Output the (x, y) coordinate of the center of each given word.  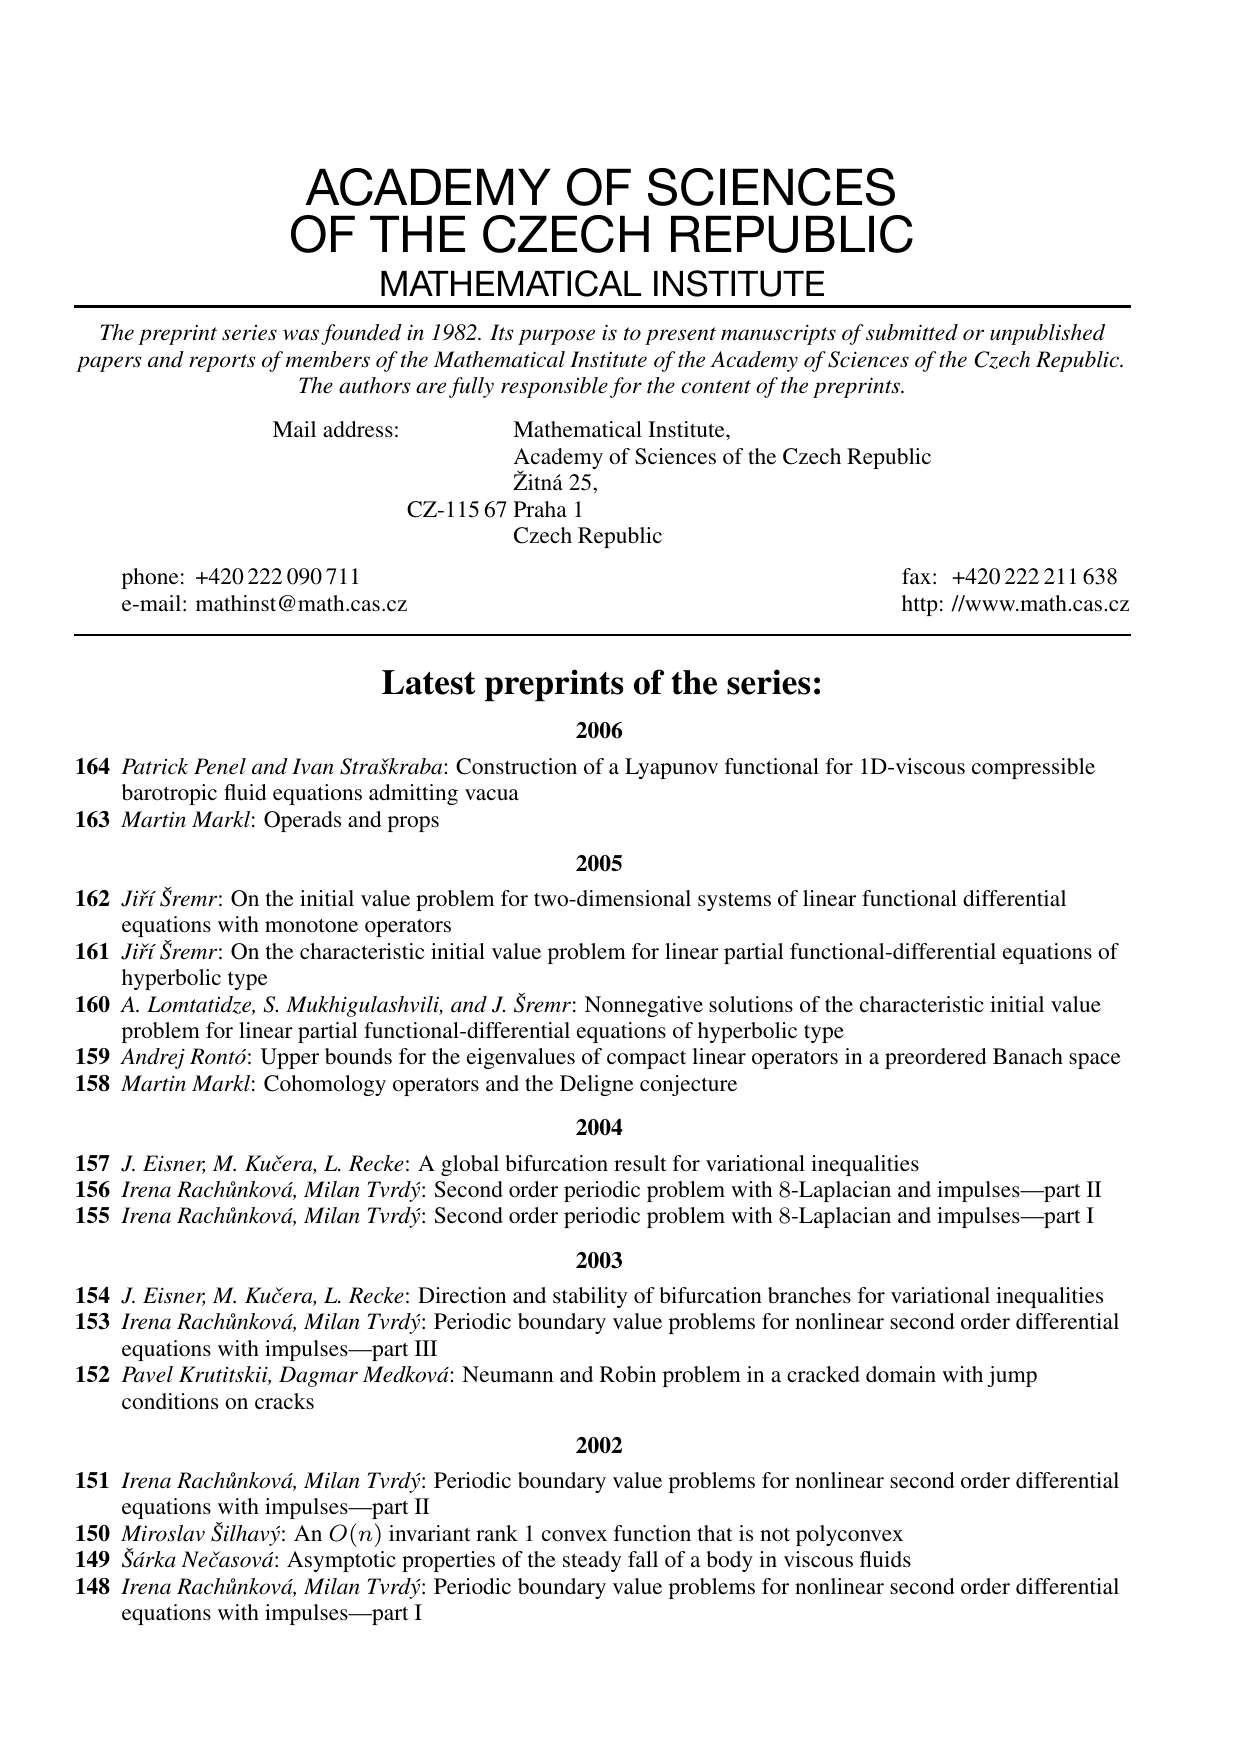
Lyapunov (671, 768)
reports (222, 363)
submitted (912, 332)
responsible (554, 387)
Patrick (154, 766)
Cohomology (325, 1085)
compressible (1033, 768)
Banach (1028, 1056)
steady (592, 1561)
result (640, 1163)
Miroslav (163, 1533)
